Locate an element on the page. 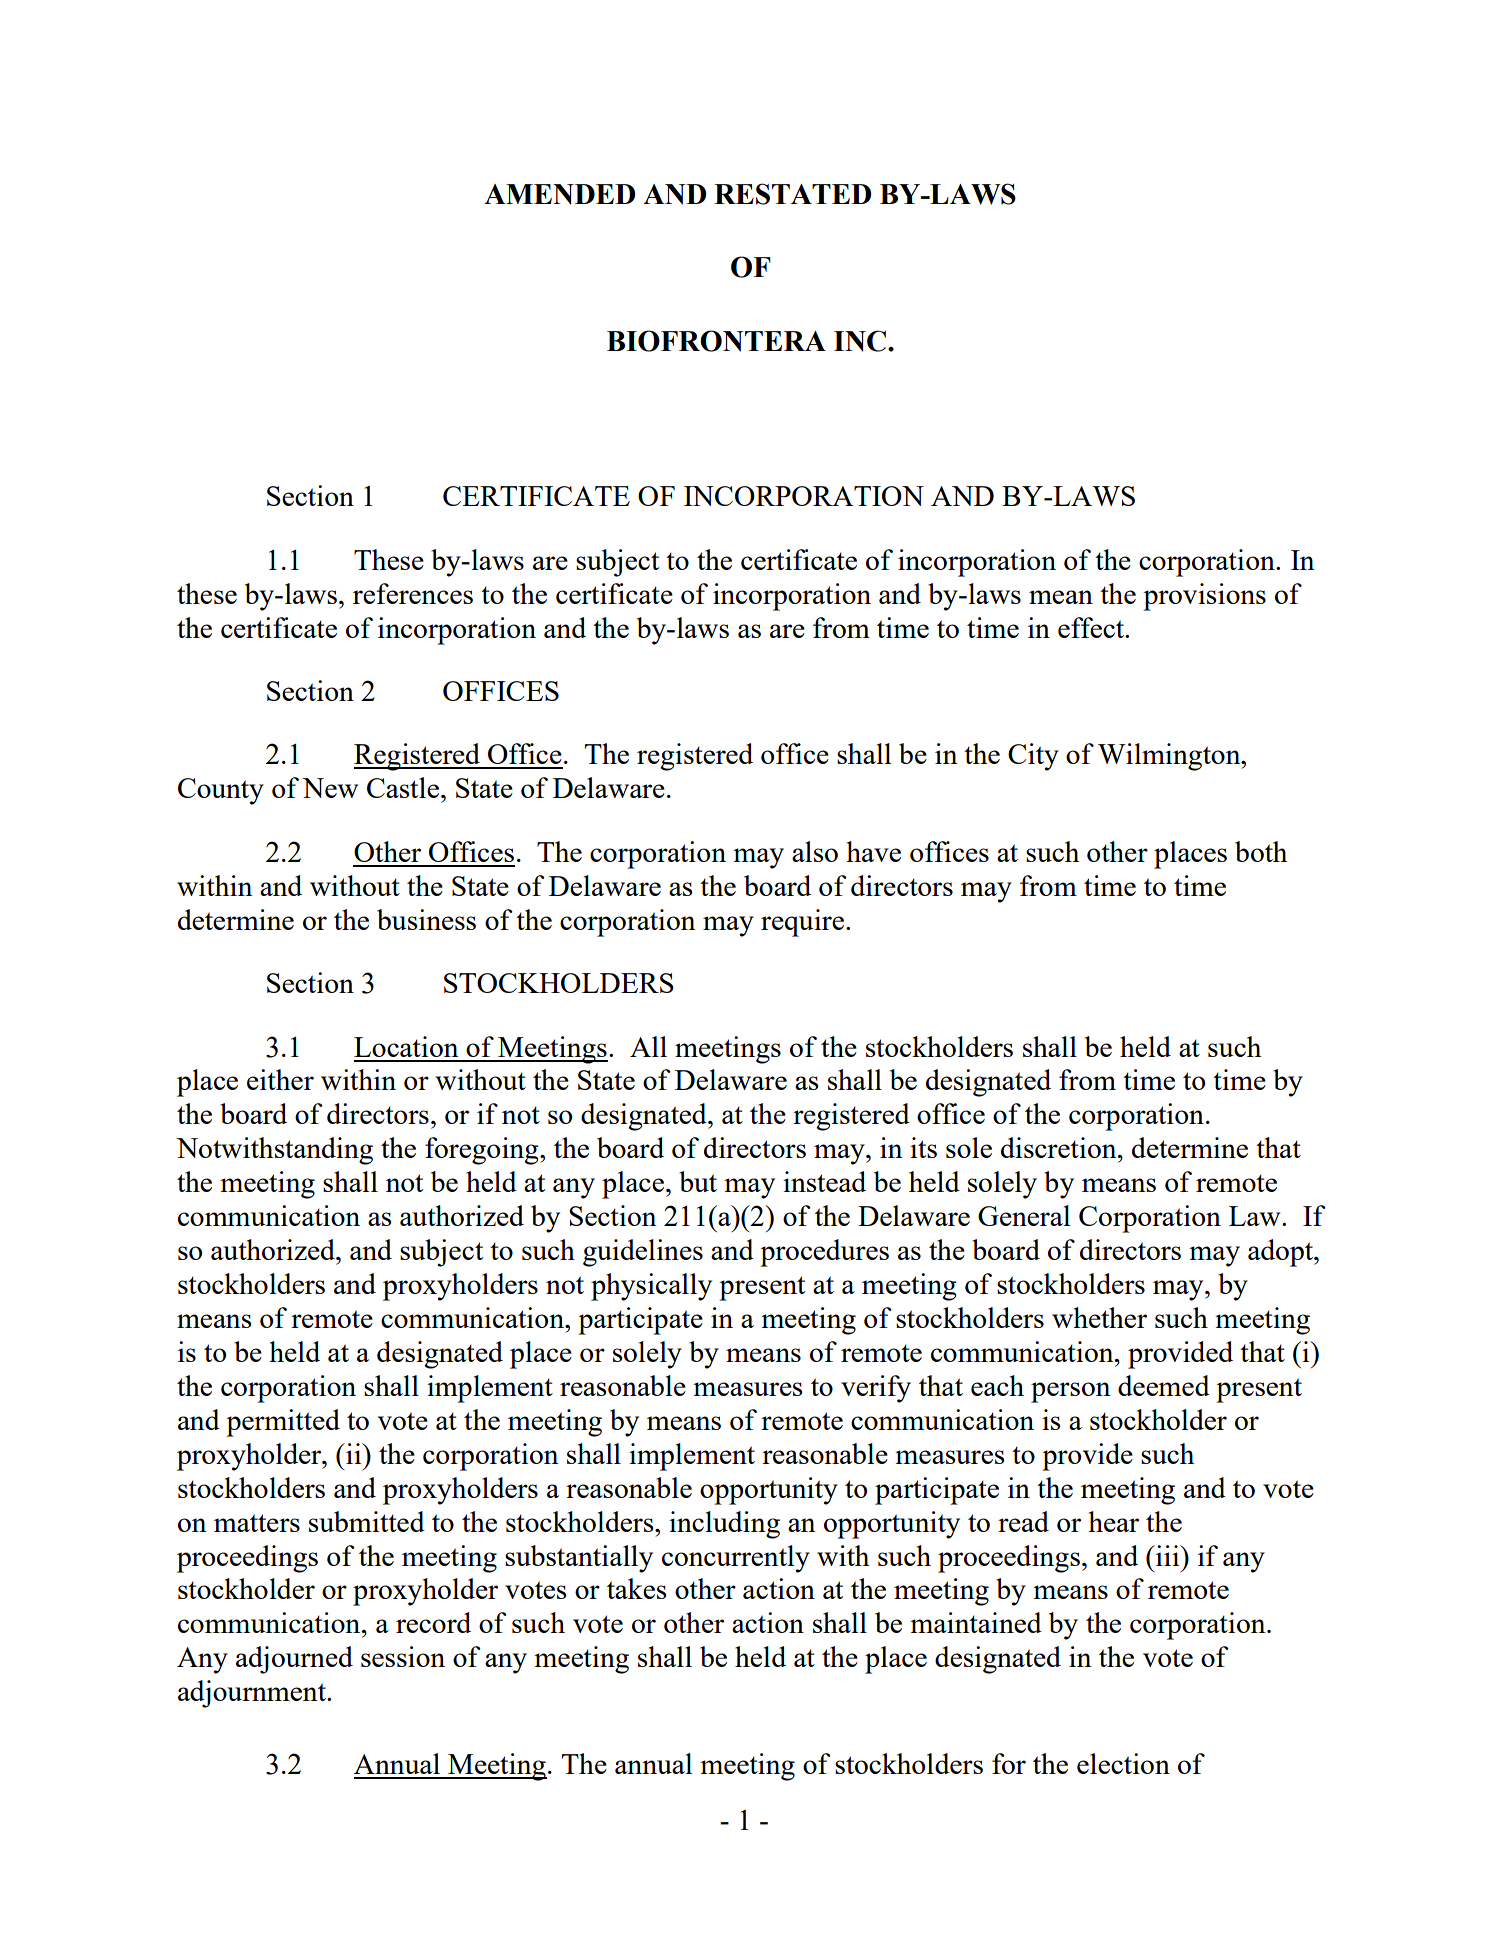  deemed is located at coordinates (1164, 1385).
